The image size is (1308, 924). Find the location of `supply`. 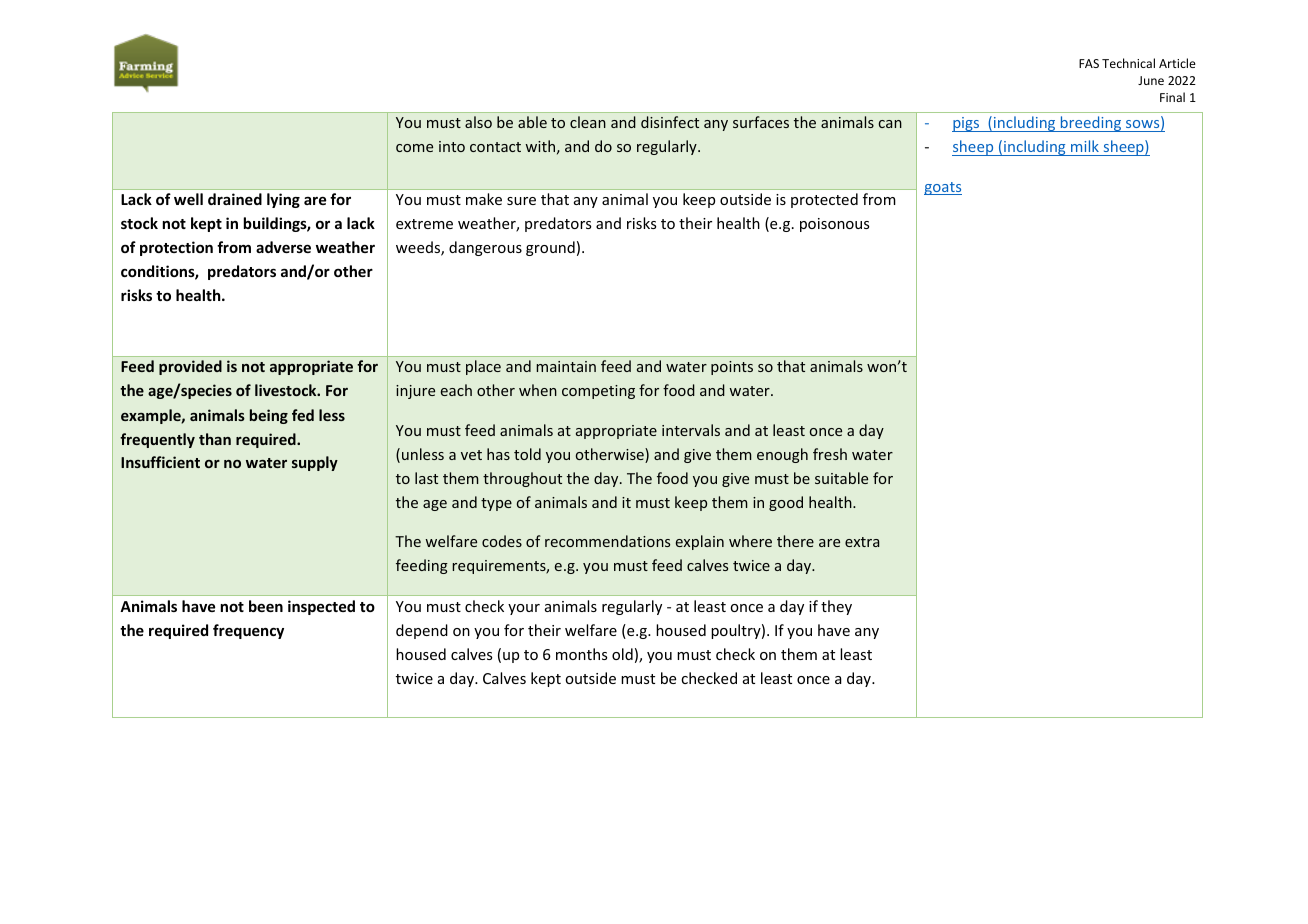

supply is located at coordinates (315, 463).
